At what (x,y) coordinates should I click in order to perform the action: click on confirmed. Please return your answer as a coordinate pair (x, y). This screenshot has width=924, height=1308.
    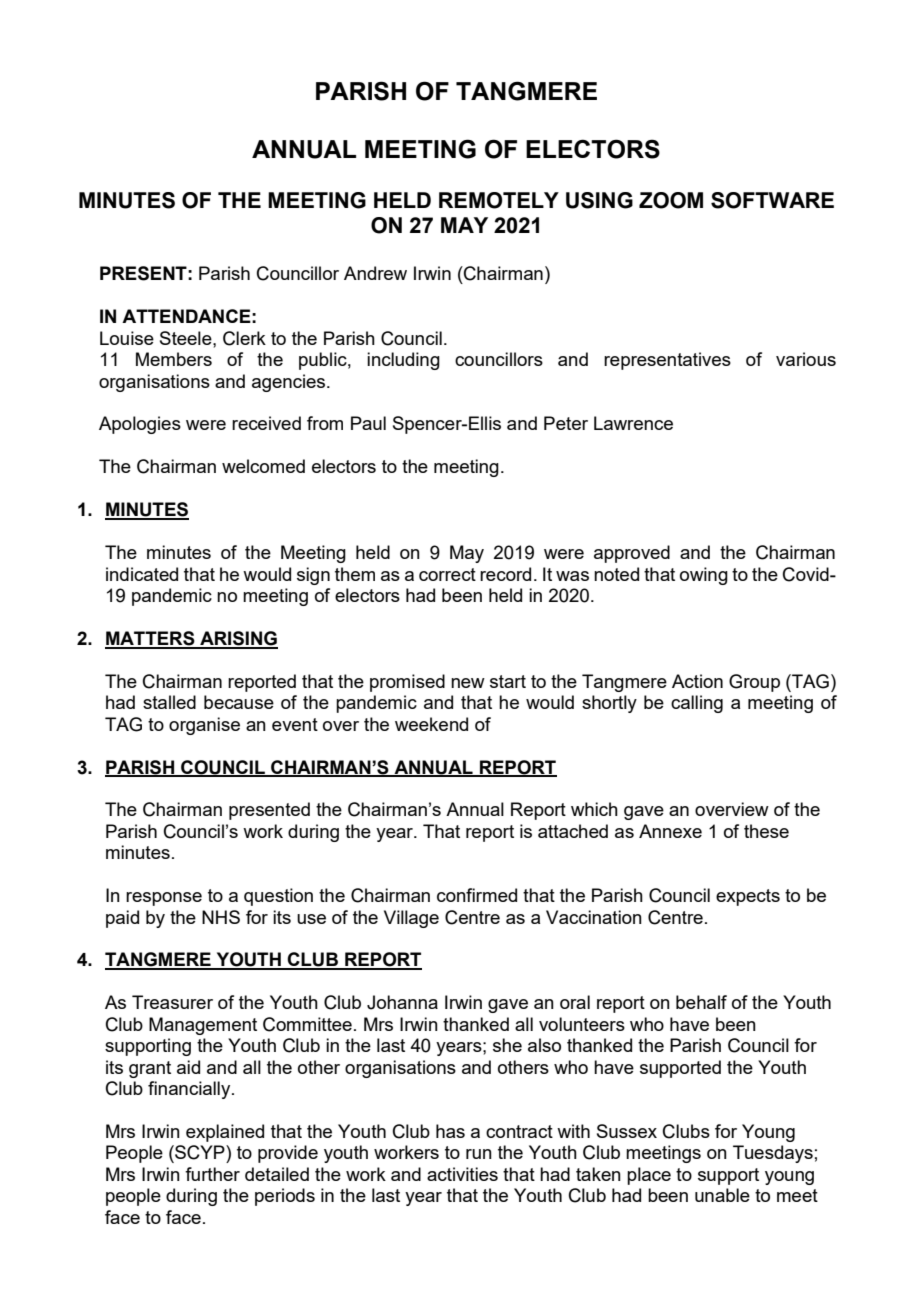
    Looking at the image, I should click on (477, 895).
